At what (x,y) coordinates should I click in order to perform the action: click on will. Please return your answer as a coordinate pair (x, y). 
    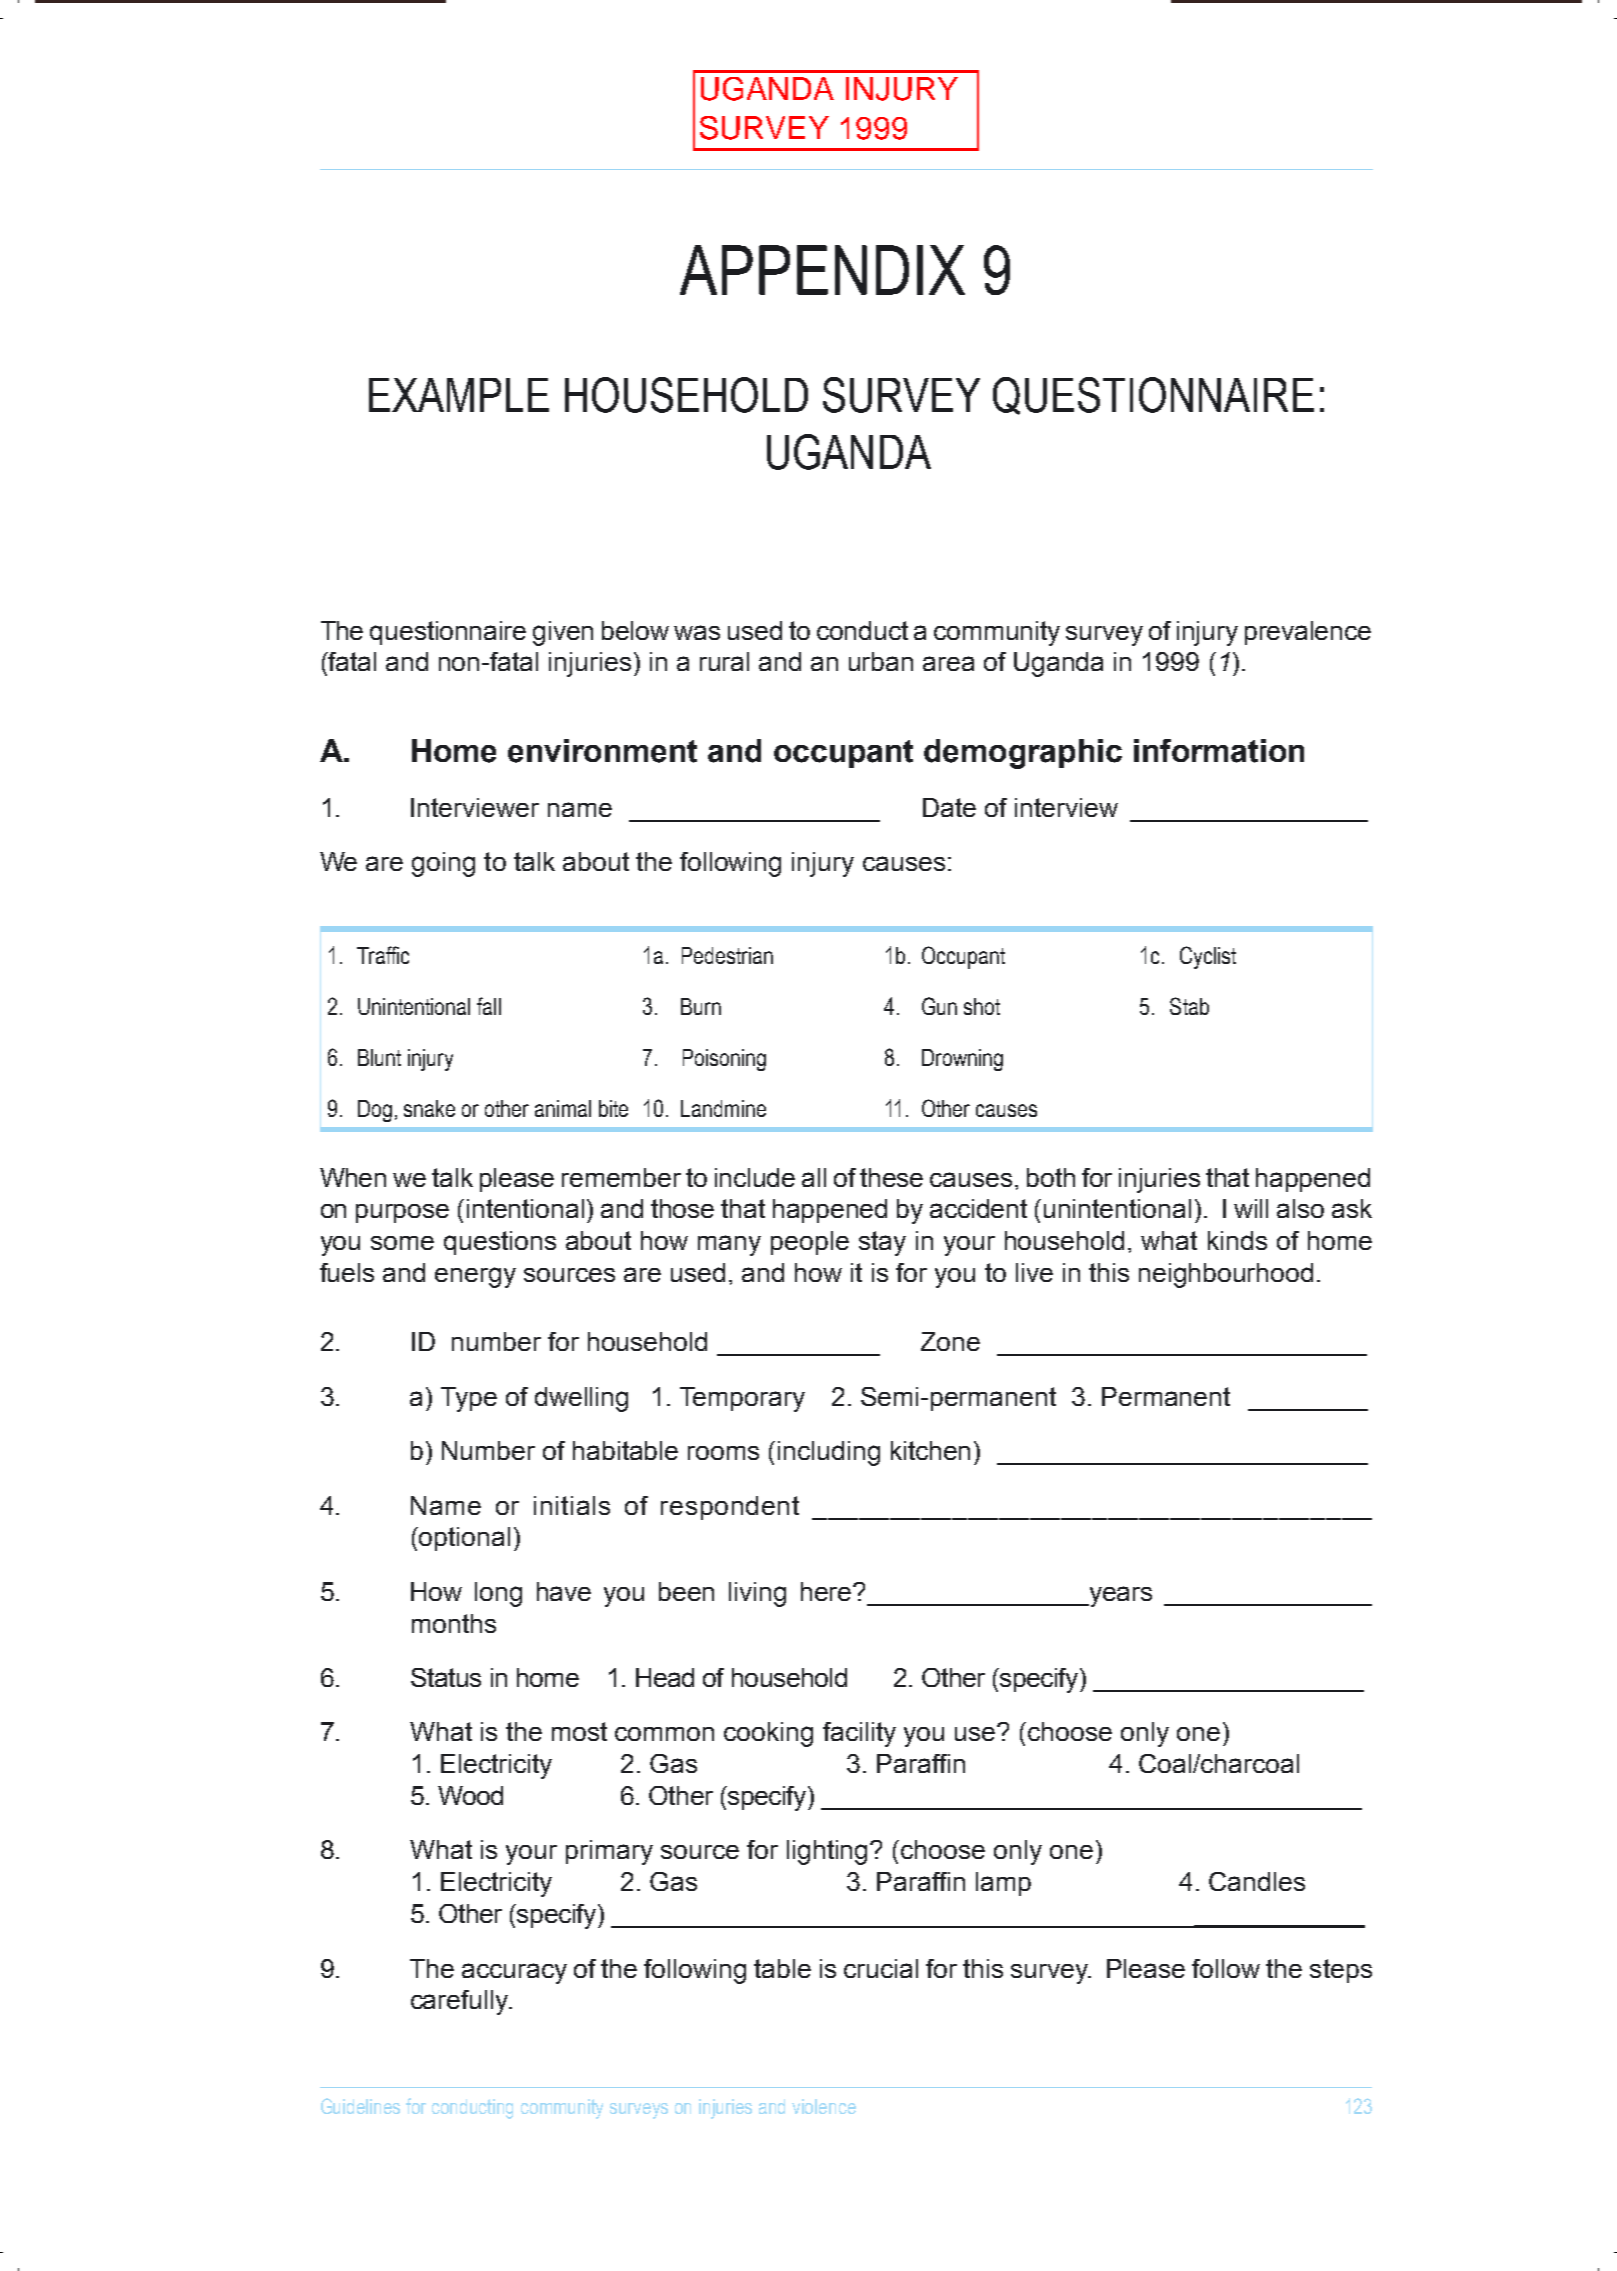
    Looking at the image, I should click on (1251, 1208).
